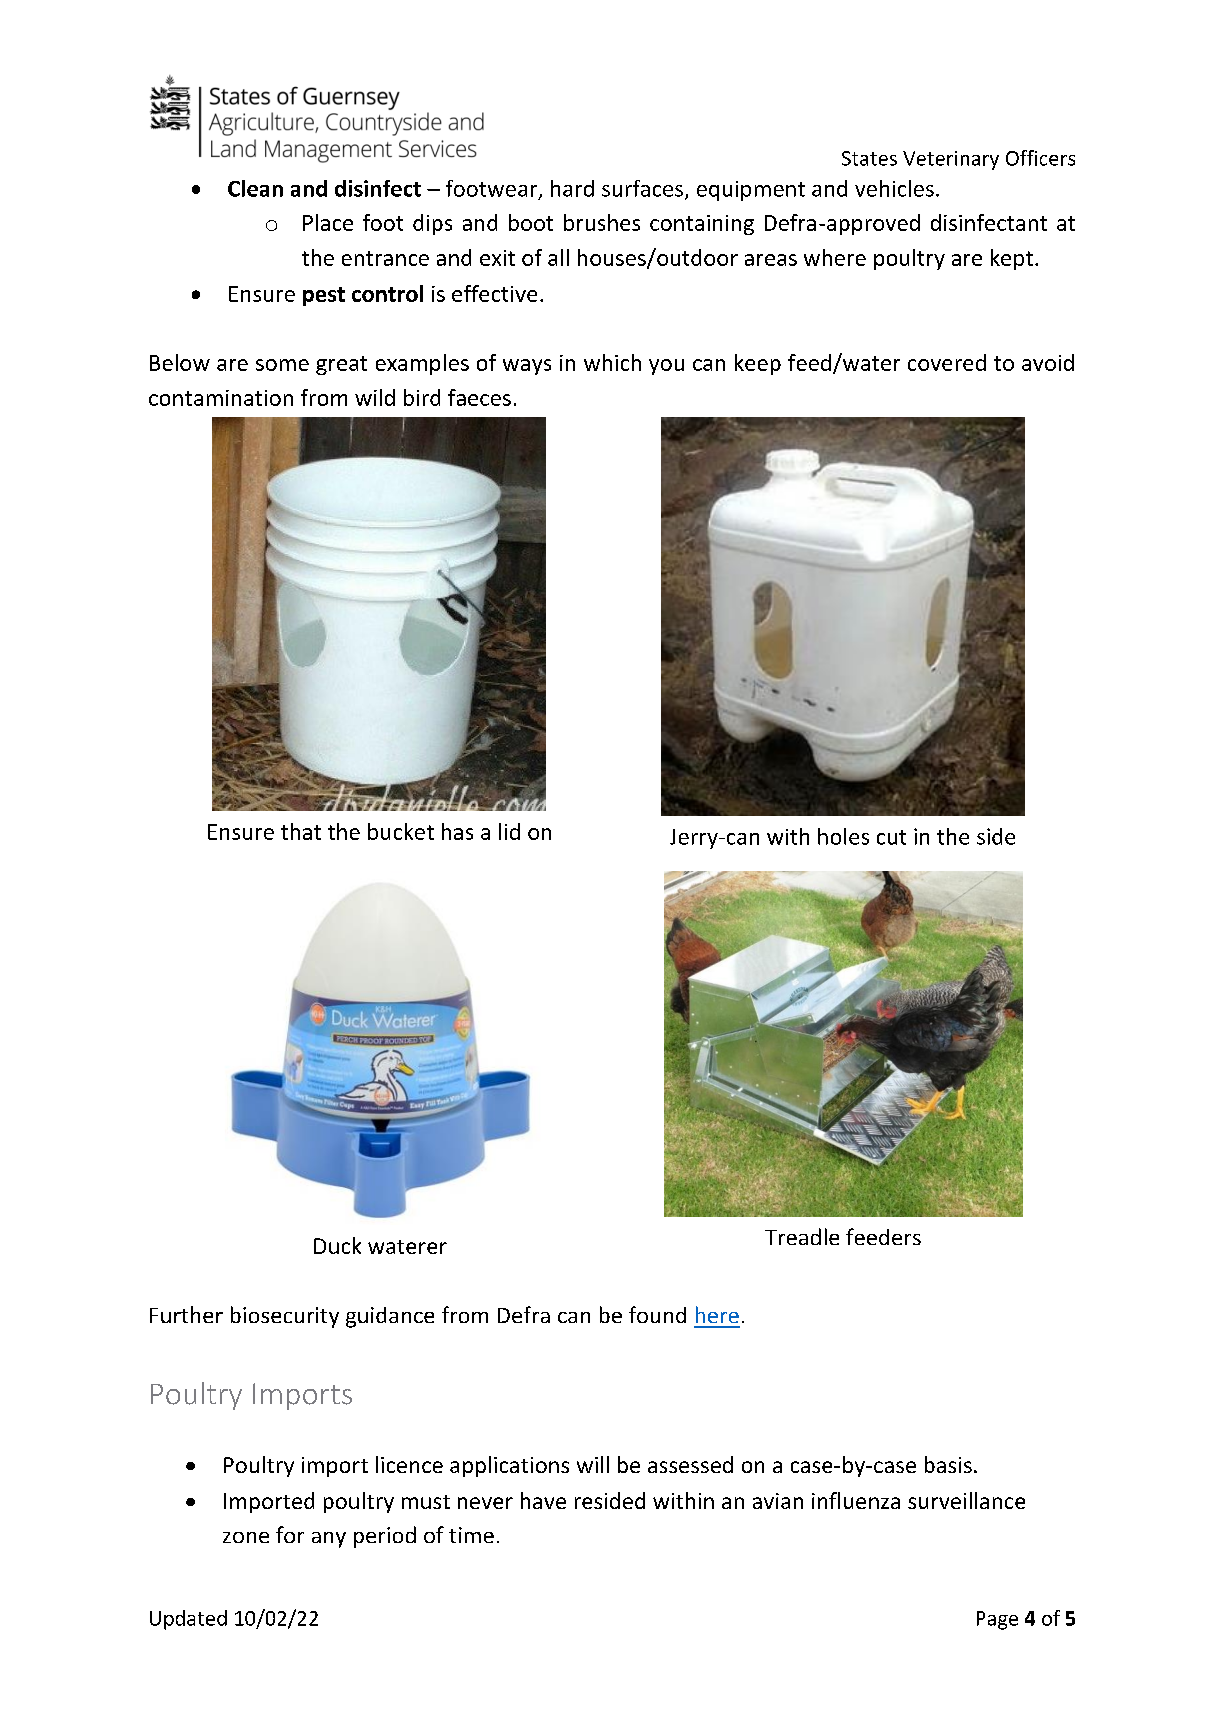 The height and width of the screenshot is (1732, 1224). What do you see at coordinates (301, 831) in the screenshot?
I see `that` at bounding box center [301, 831].
